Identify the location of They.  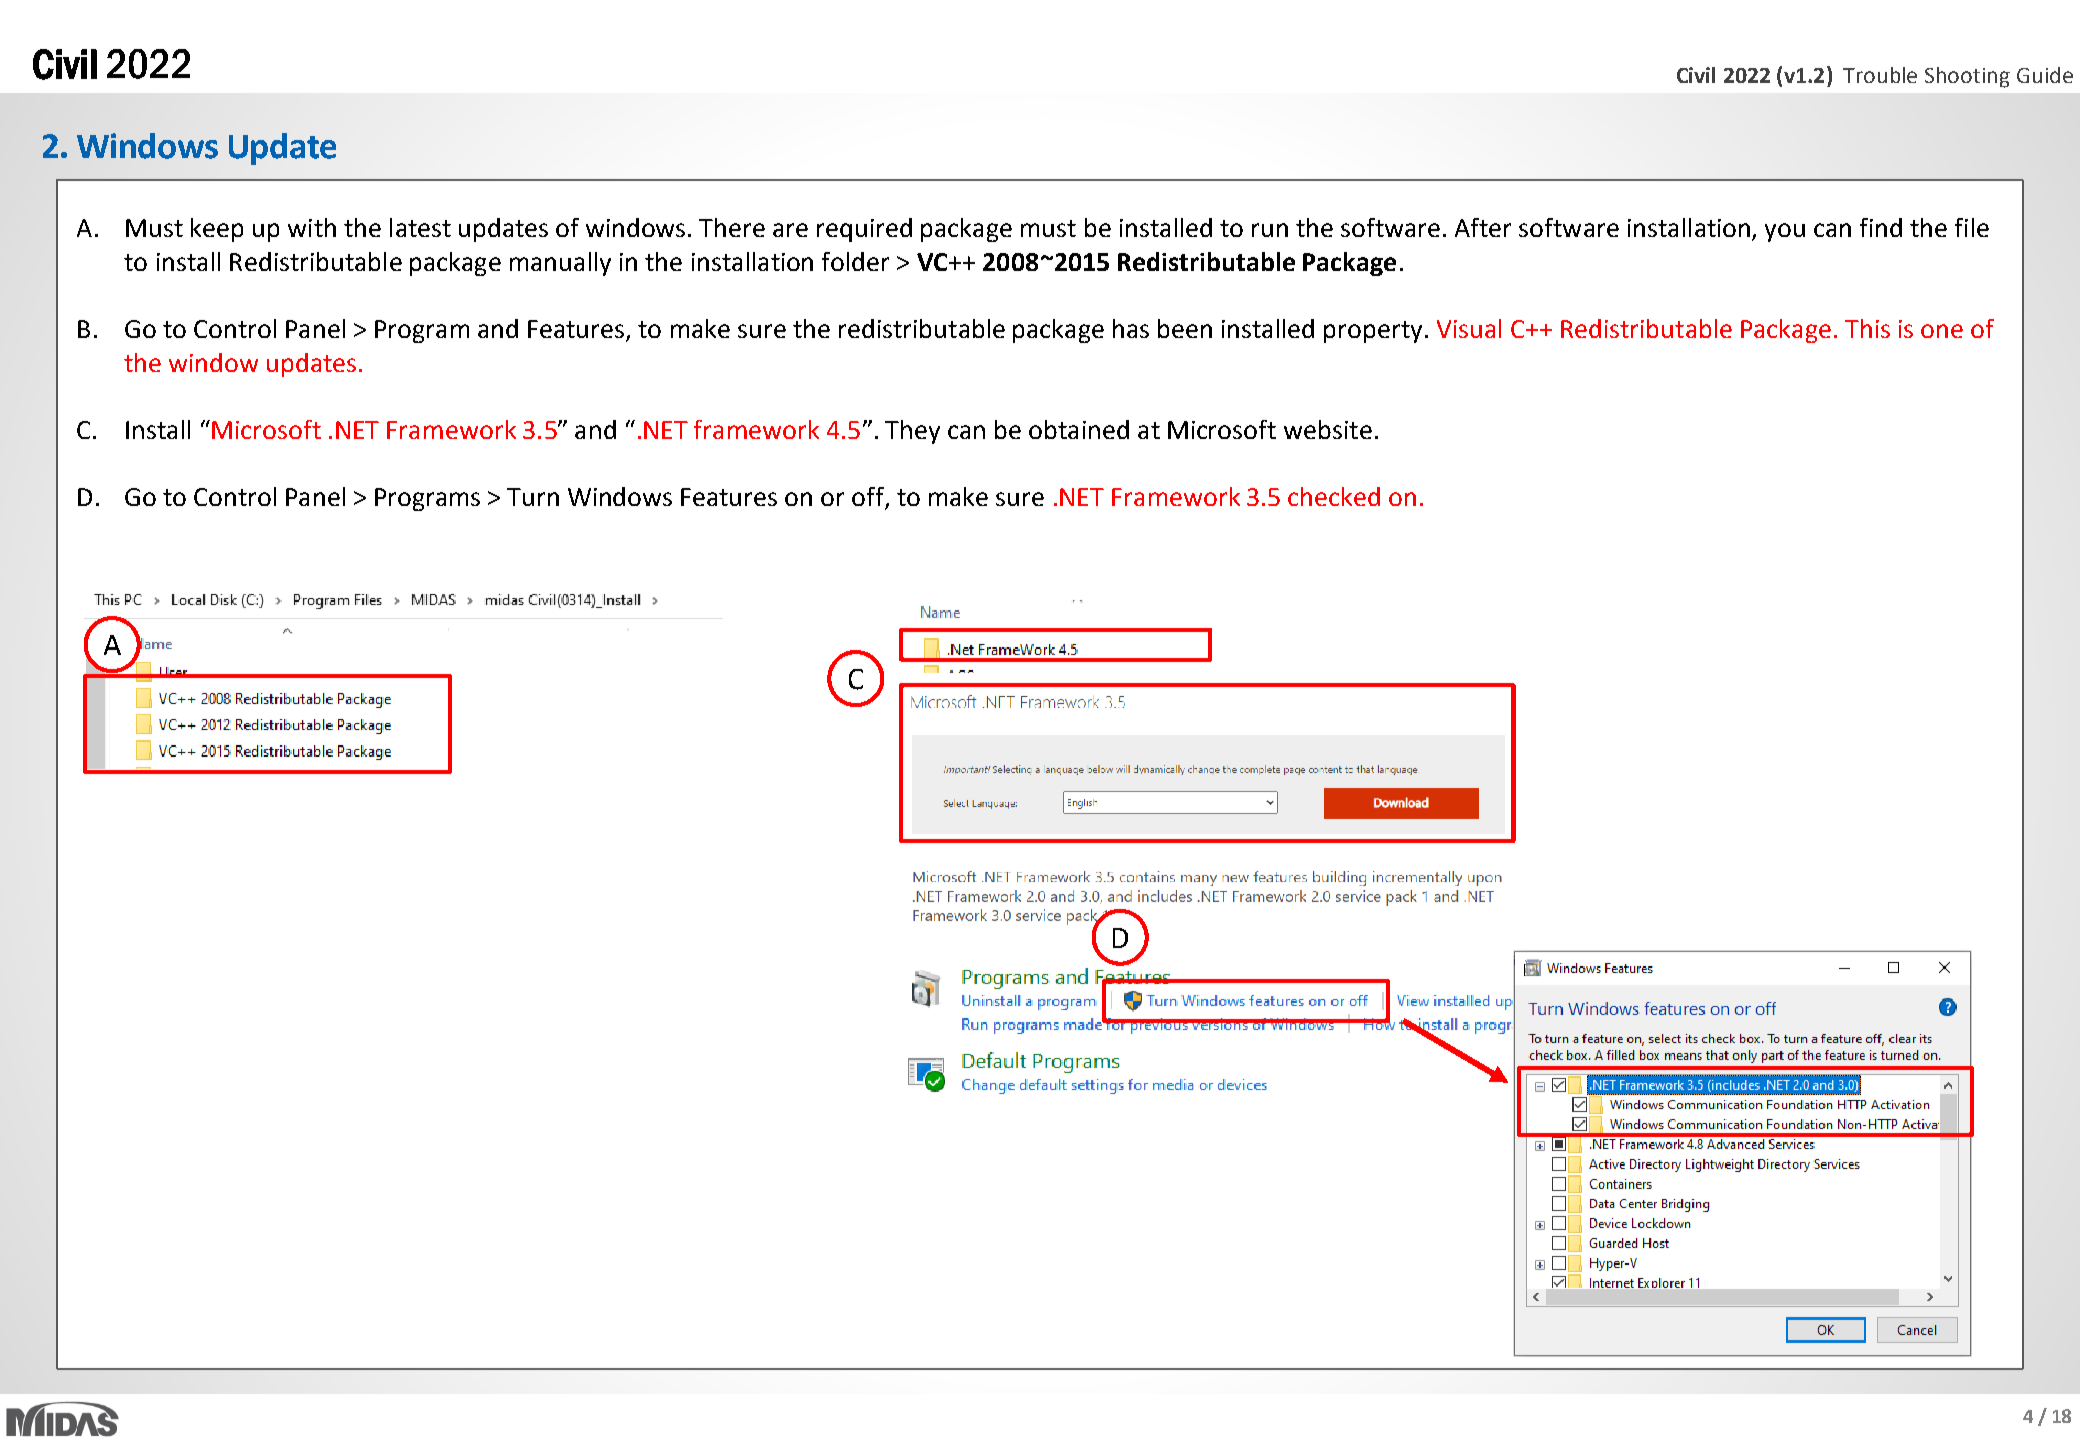
(912, 432).
